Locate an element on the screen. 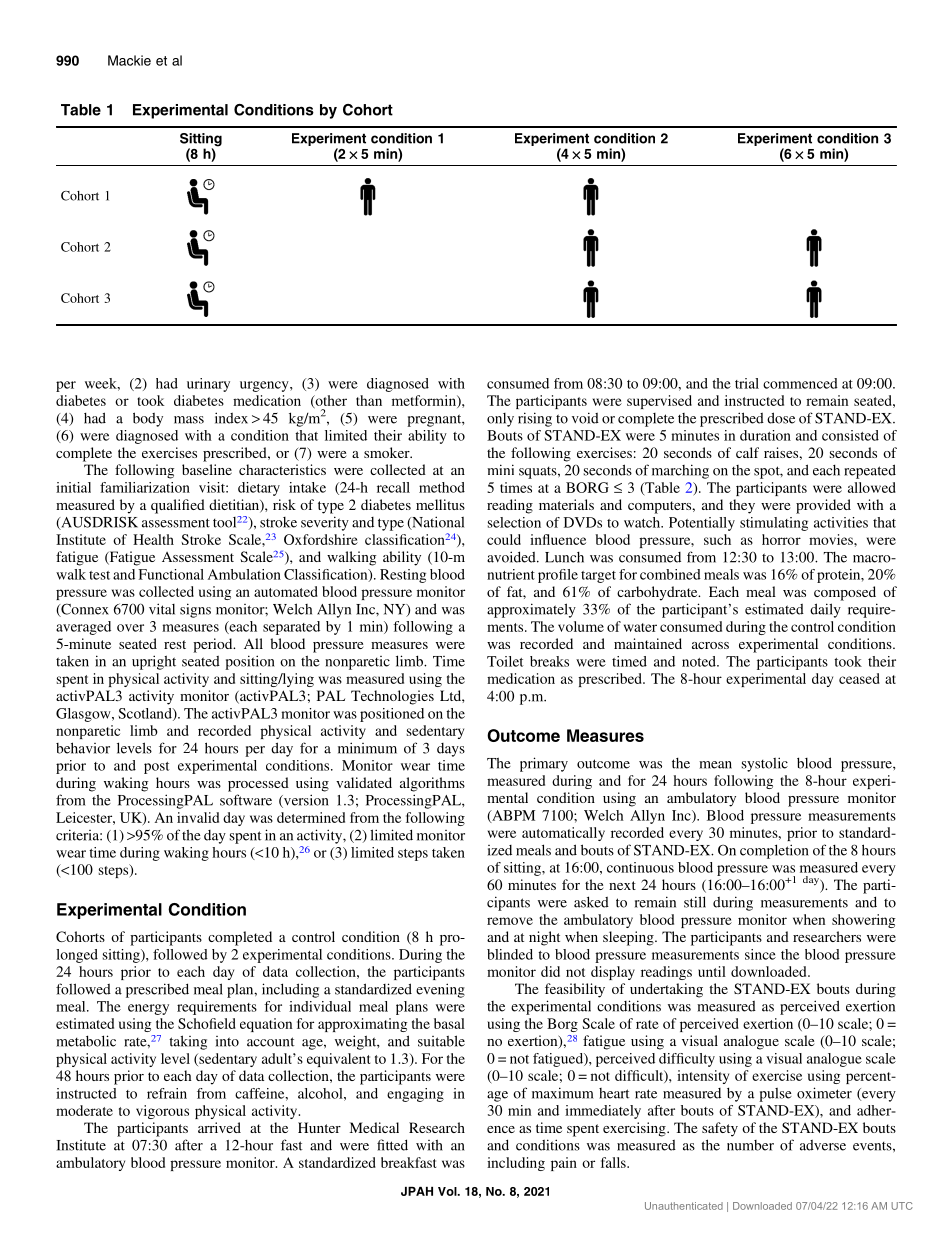  trial is located at coordinates (747, 383).
